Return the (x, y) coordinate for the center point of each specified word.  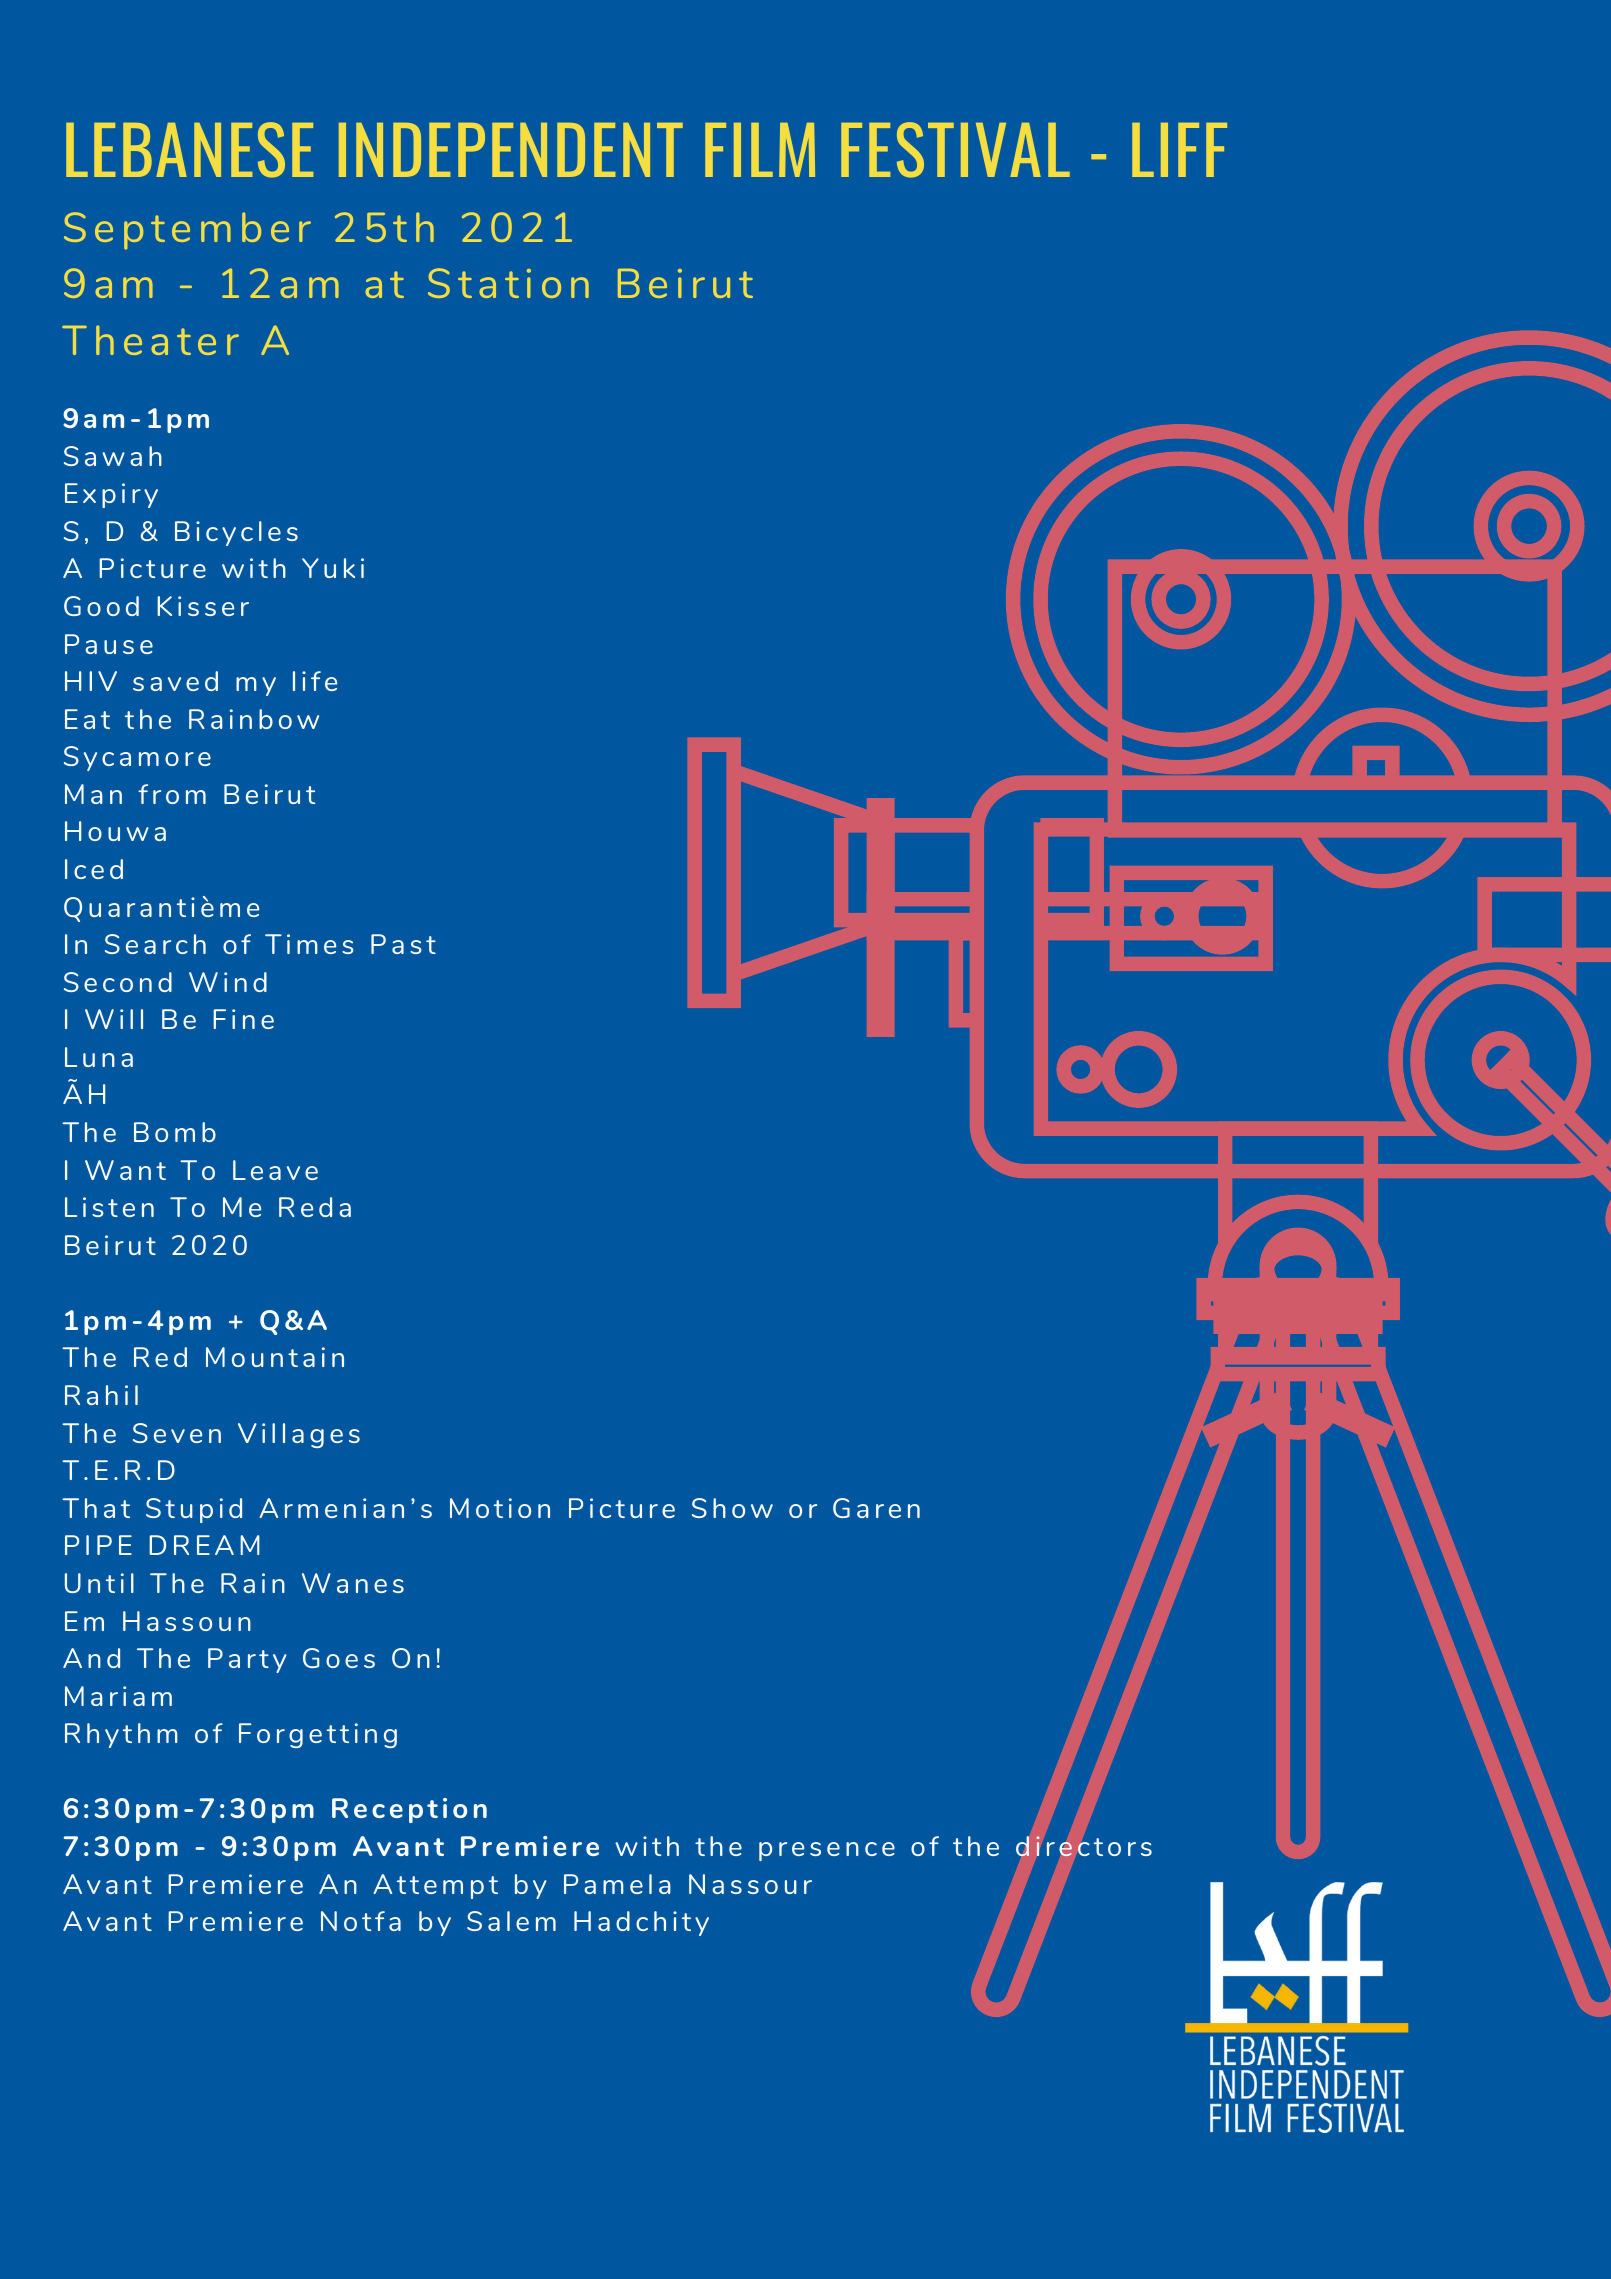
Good (101, 606)
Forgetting (318, 1735)
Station (508, 283)
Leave (275, 1170)
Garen (876, 1508)
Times (309, 944)
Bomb (175, 1132)
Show (732, 1508)
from (172, 794)
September (187, 231)
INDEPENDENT (511, 150)
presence (827, 1851)
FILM (760, 150)
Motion (500, 1508)
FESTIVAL (955, 150)
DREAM (204, 1545)
